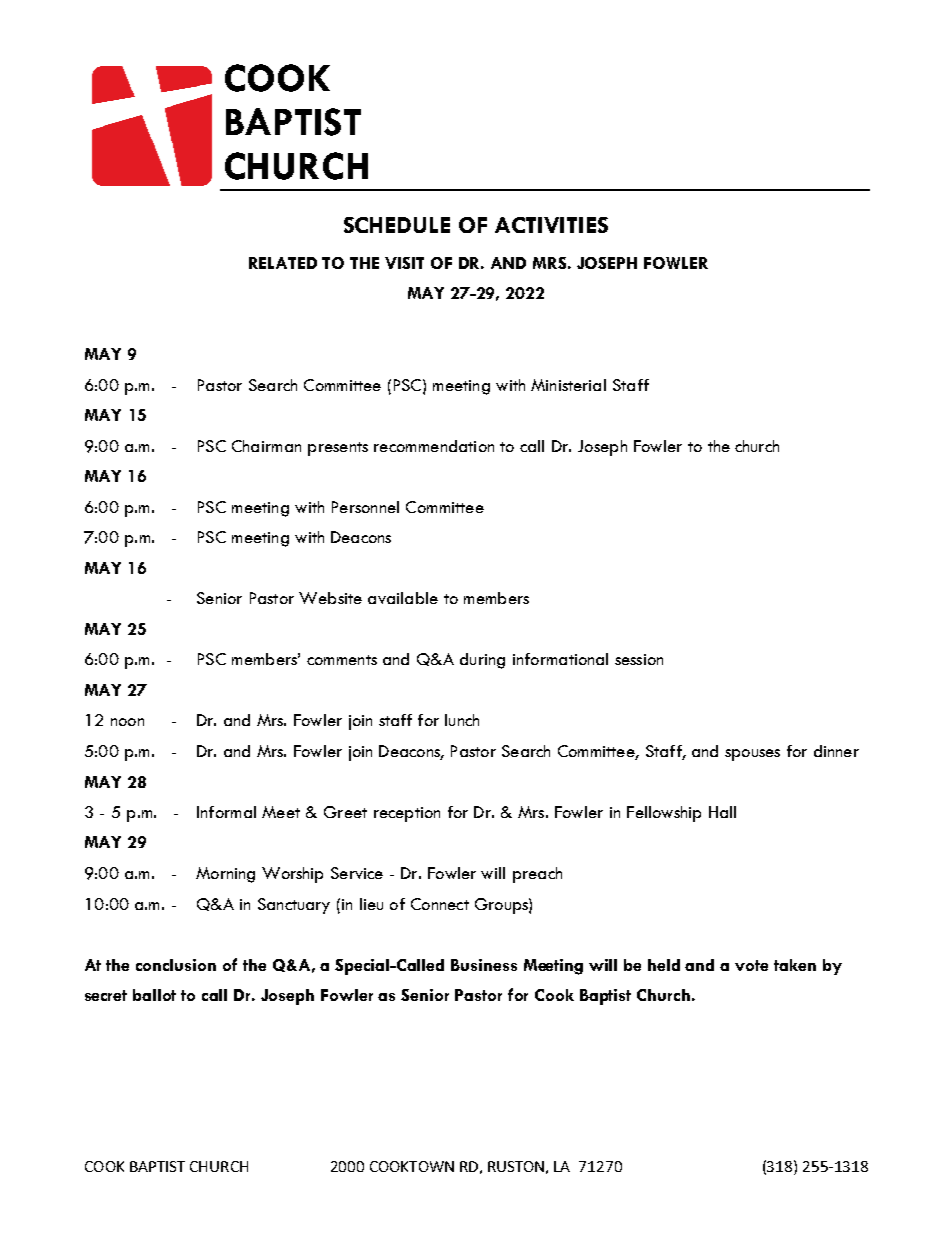  Describe the element at coordinates (266, 446) in the image. I see `Chairman` at that location.
